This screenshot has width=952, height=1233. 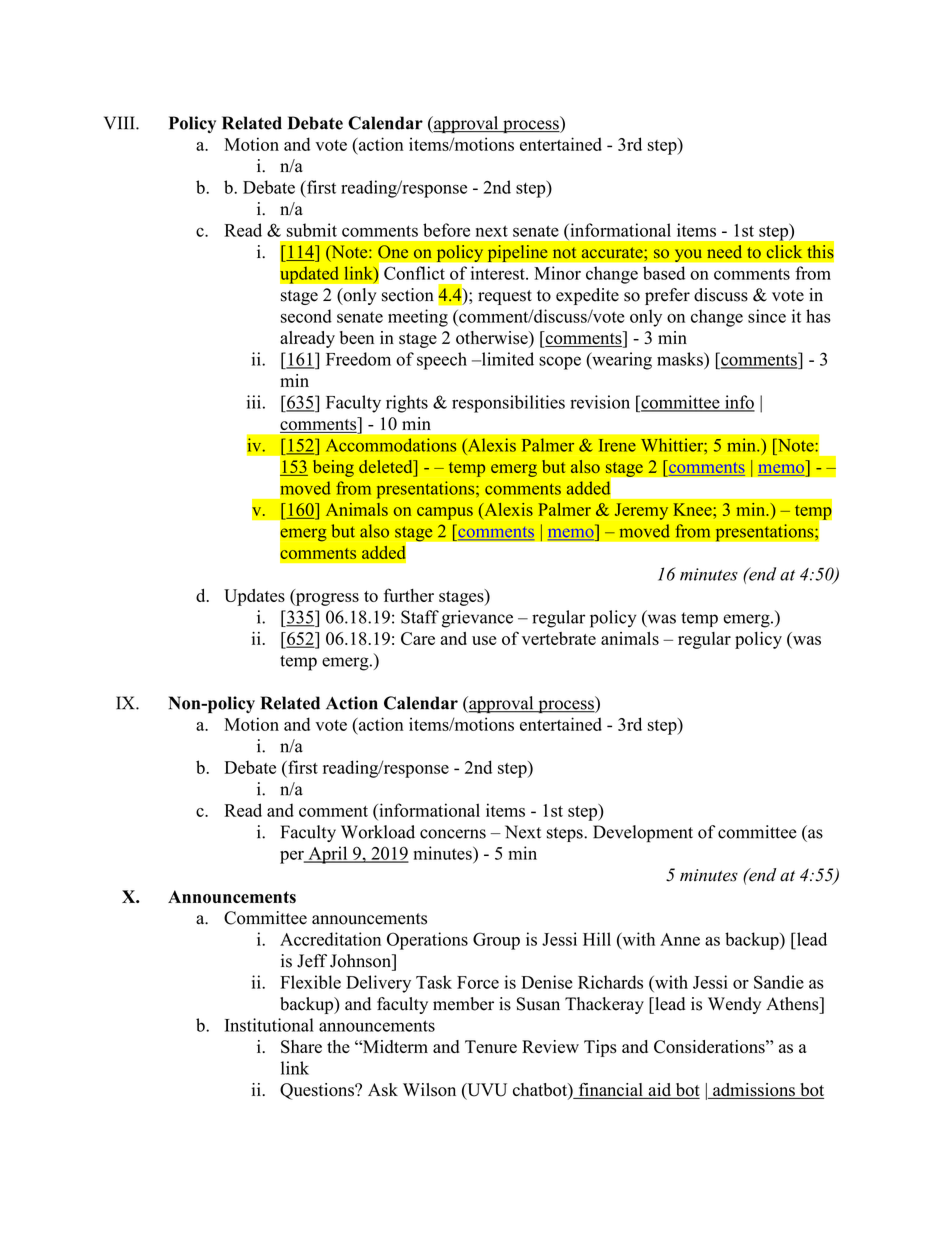 I want to click on Institutional, so click(x=269, y=1025).
